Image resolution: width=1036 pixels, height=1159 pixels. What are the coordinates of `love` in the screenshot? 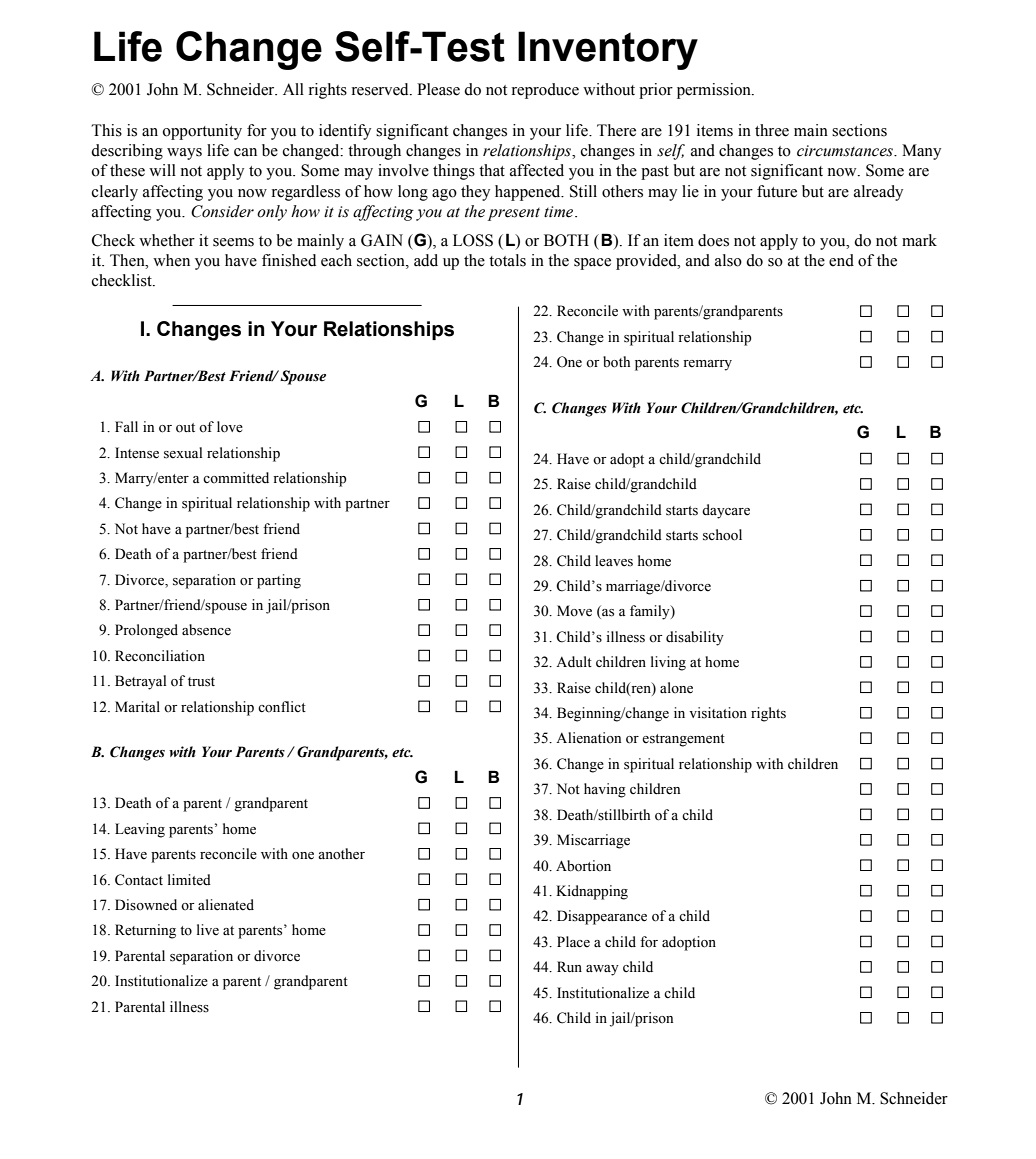 It's located at (230, 427).
